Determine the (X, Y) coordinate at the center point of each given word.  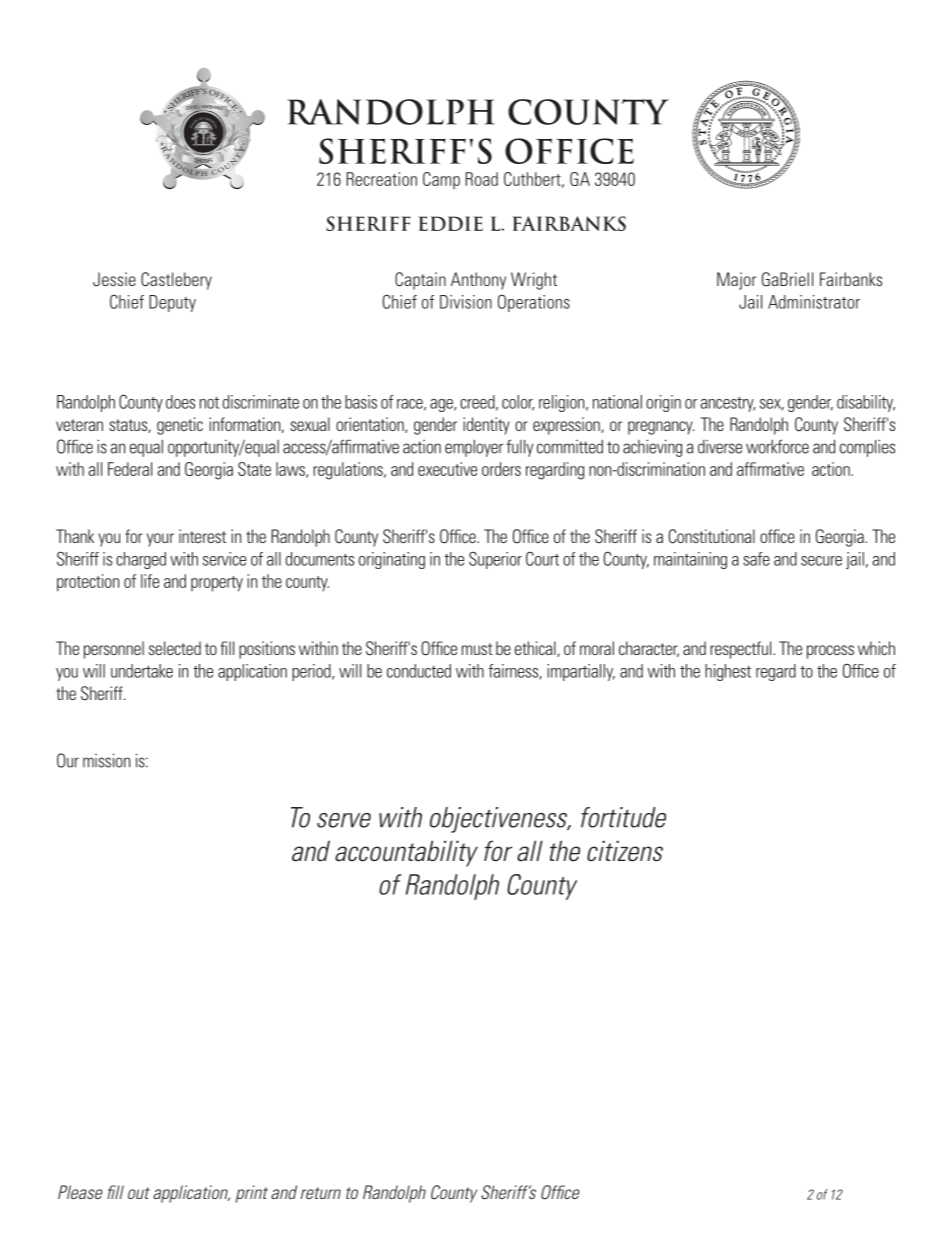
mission (106, 760)
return (321, 1193)
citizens (625, 851)
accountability (406, 853)
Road (481, 179)
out (139, 1193)
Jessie (114, 279)
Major (736, 281)
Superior (495, 560)
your (160, 540)
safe (756, 559)
